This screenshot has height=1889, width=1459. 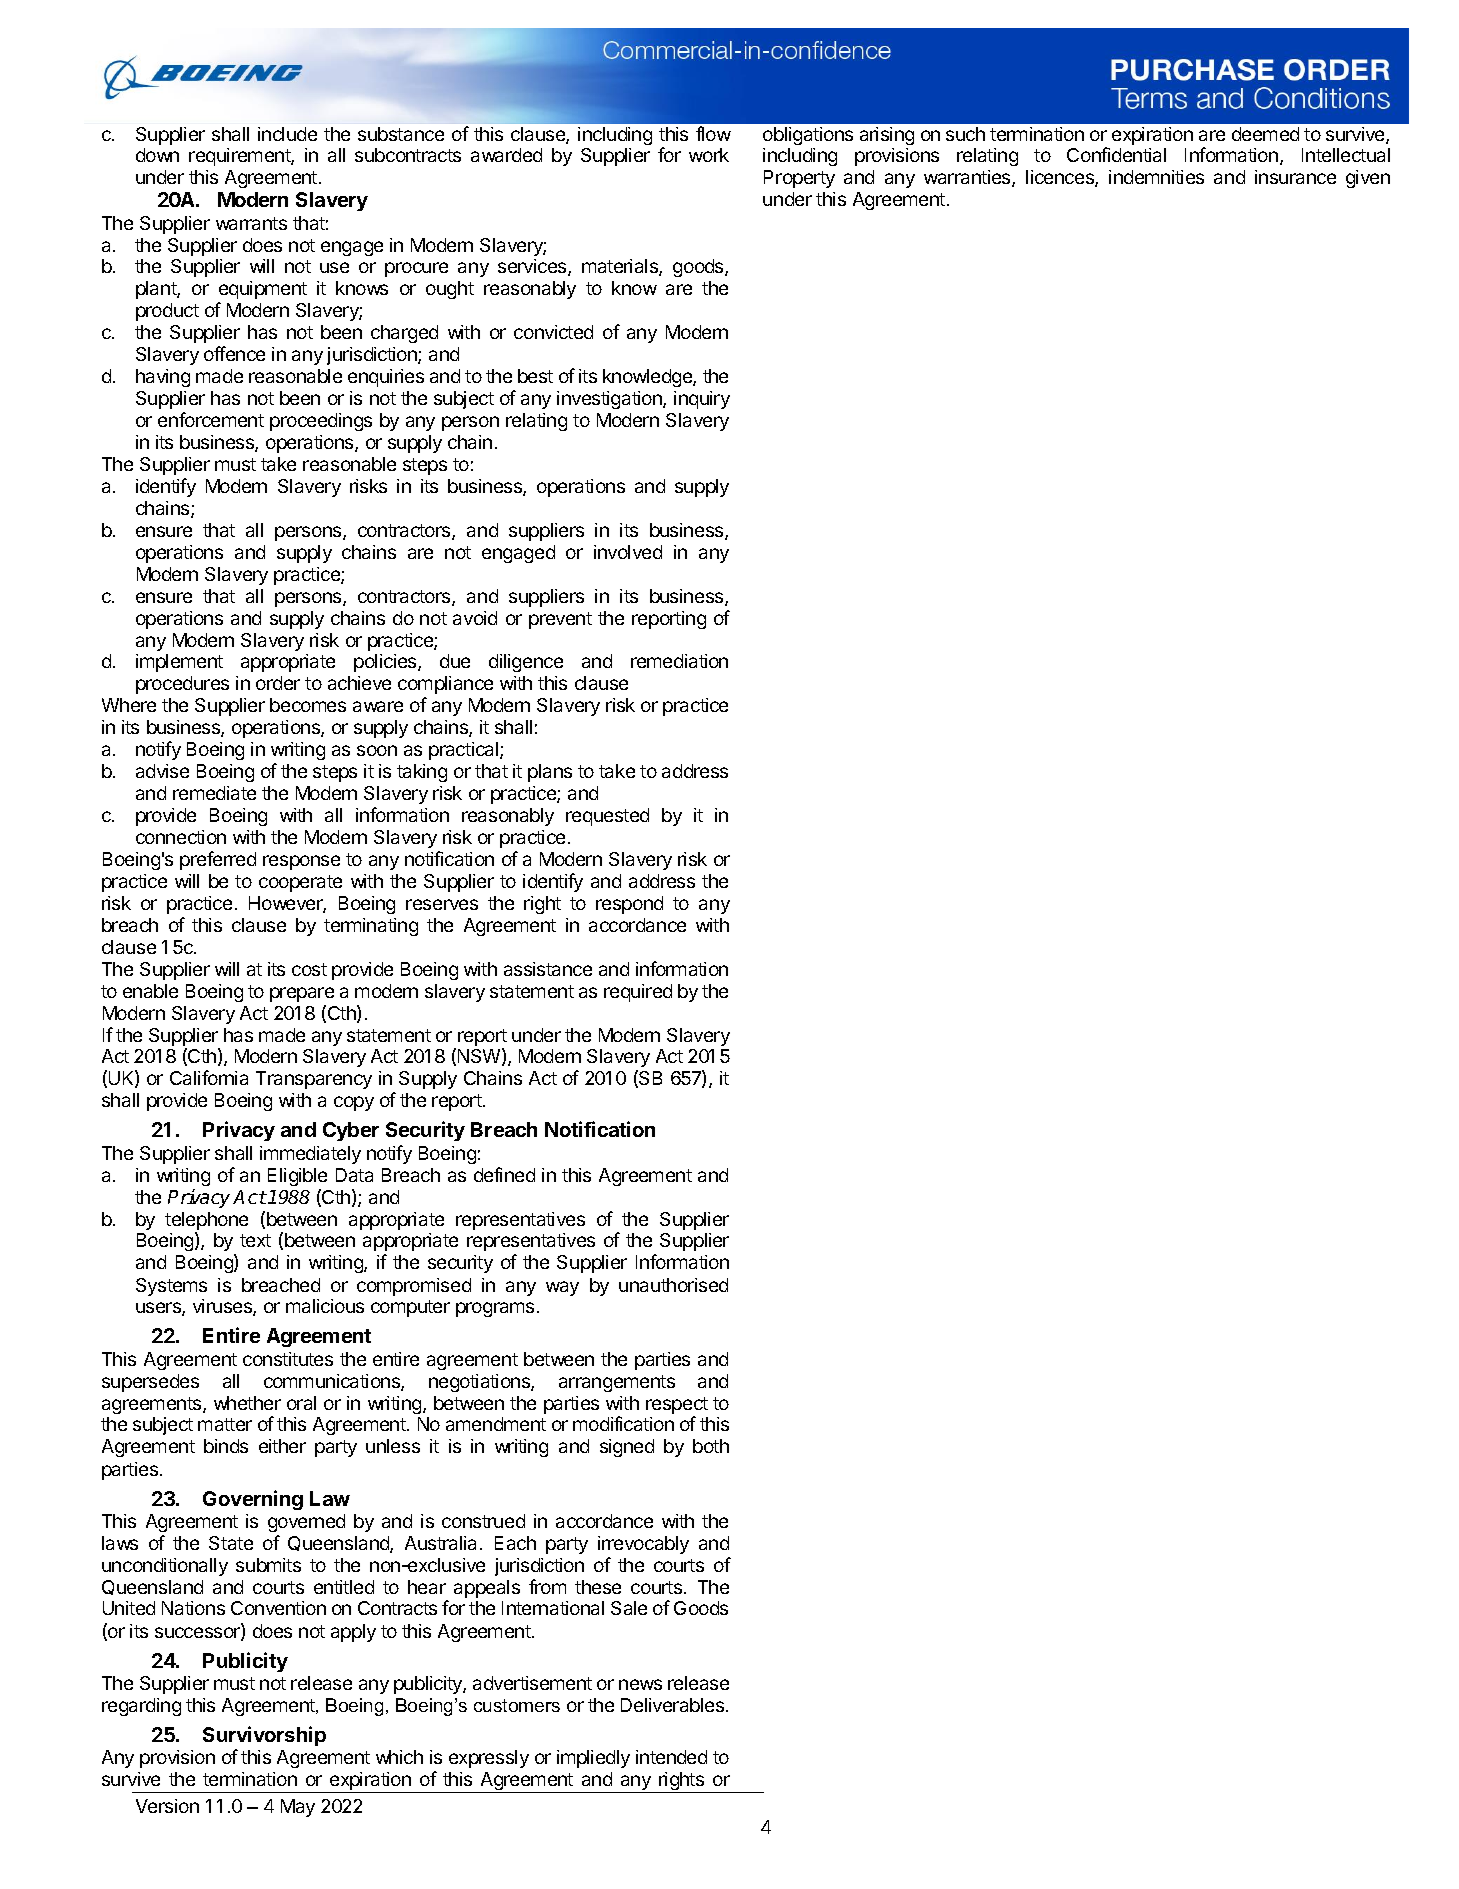 I want to click on Deliverables, so click(x=674, y=1705).
